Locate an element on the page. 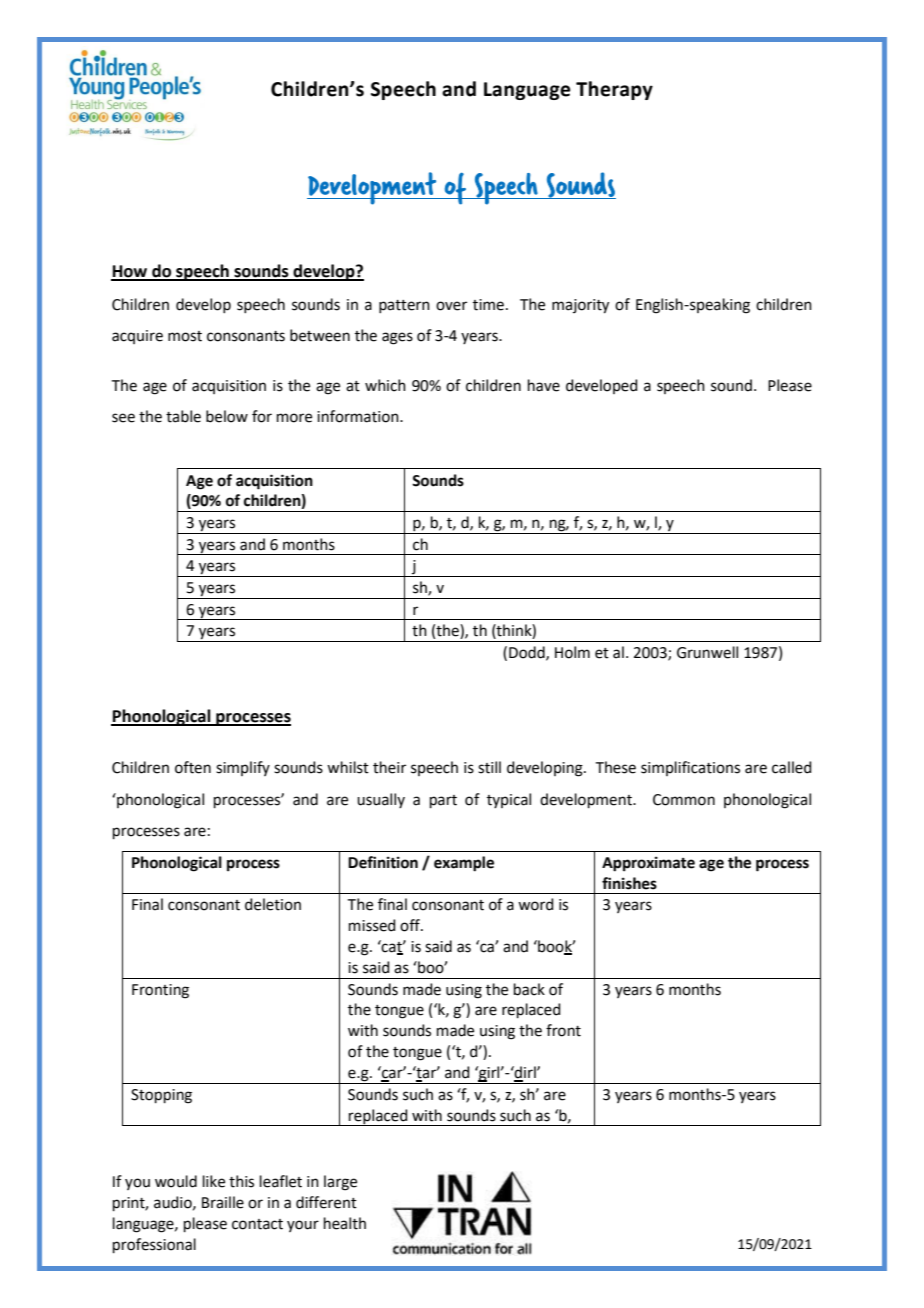 Image resolution: width=924 pixels, height=1308 pixels. Therapy is located at coordinates (614, 90).
